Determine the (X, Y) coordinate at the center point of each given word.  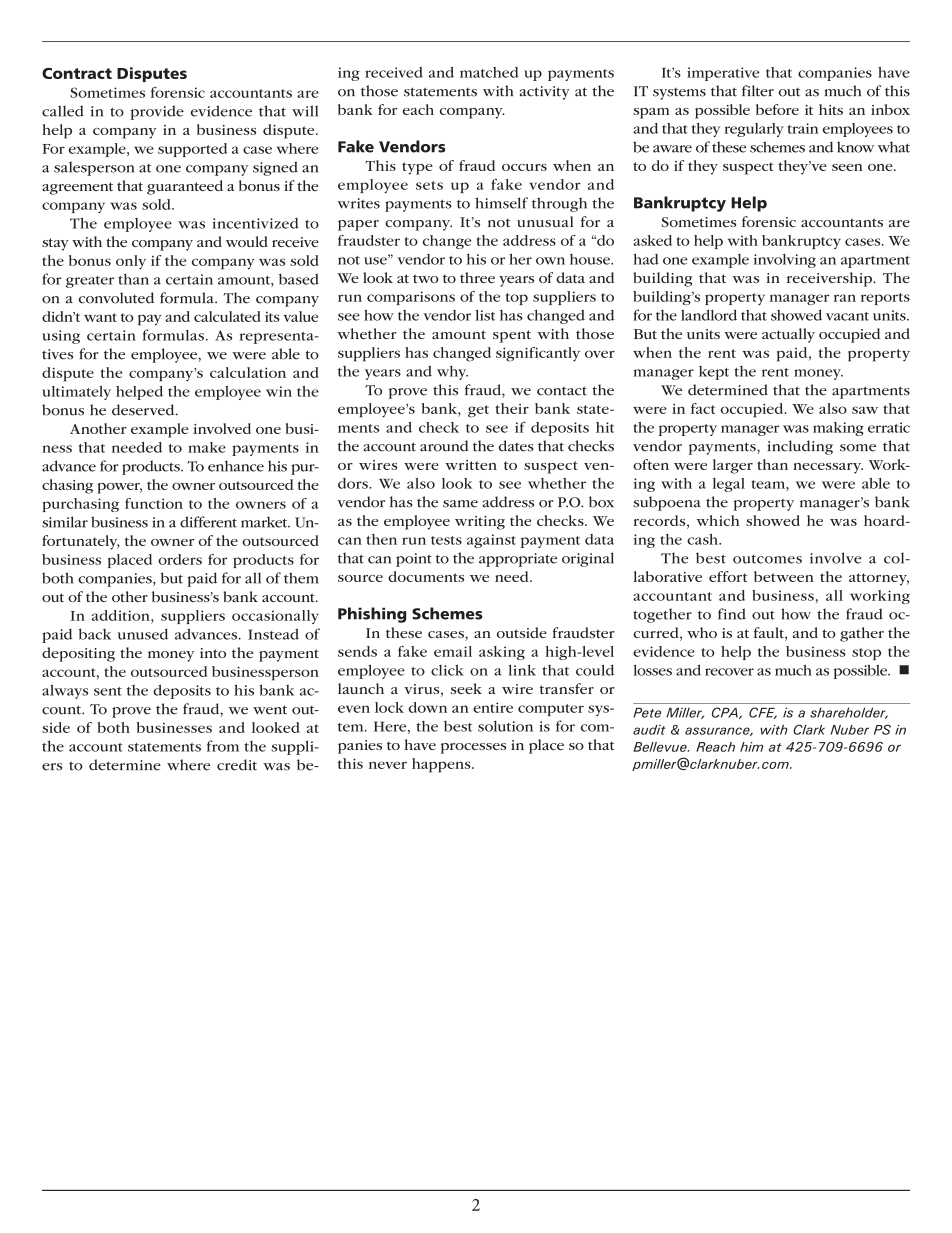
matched (489, 72)
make (207, 447)
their (512, 408)
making (838, 429)
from (223, 746)
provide (157, 112)
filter (758, 91)
